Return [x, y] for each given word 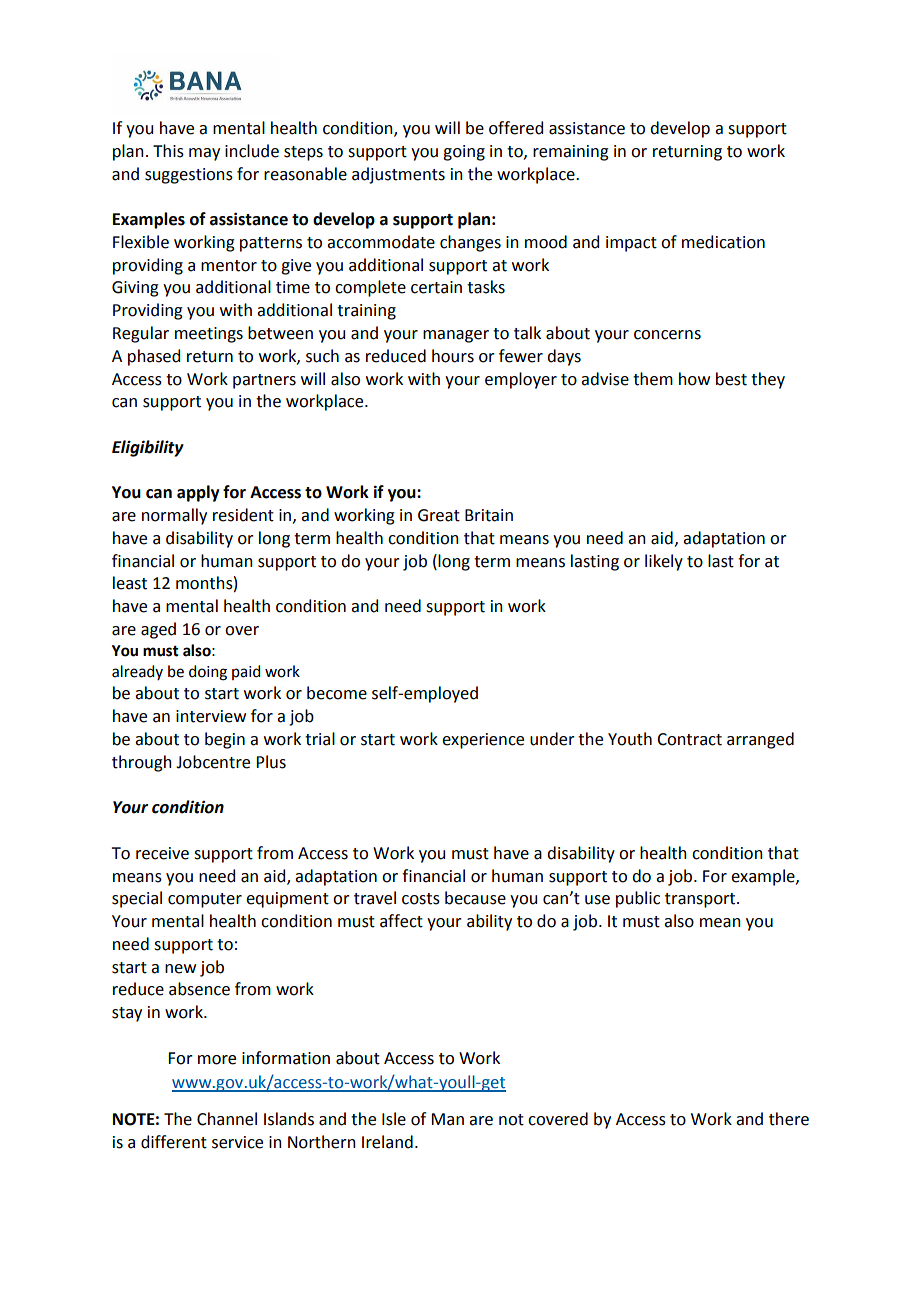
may [204, 154]
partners [264, 381]
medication [723, 242]
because [475, 898]
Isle [394, 1119]
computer [205, 900]
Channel [227, 1119]
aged [158, 630]
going [464, 153]
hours [453, 356]
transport [701, 900]
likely [664, 562]
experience [483, 741]
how [694, 379]
